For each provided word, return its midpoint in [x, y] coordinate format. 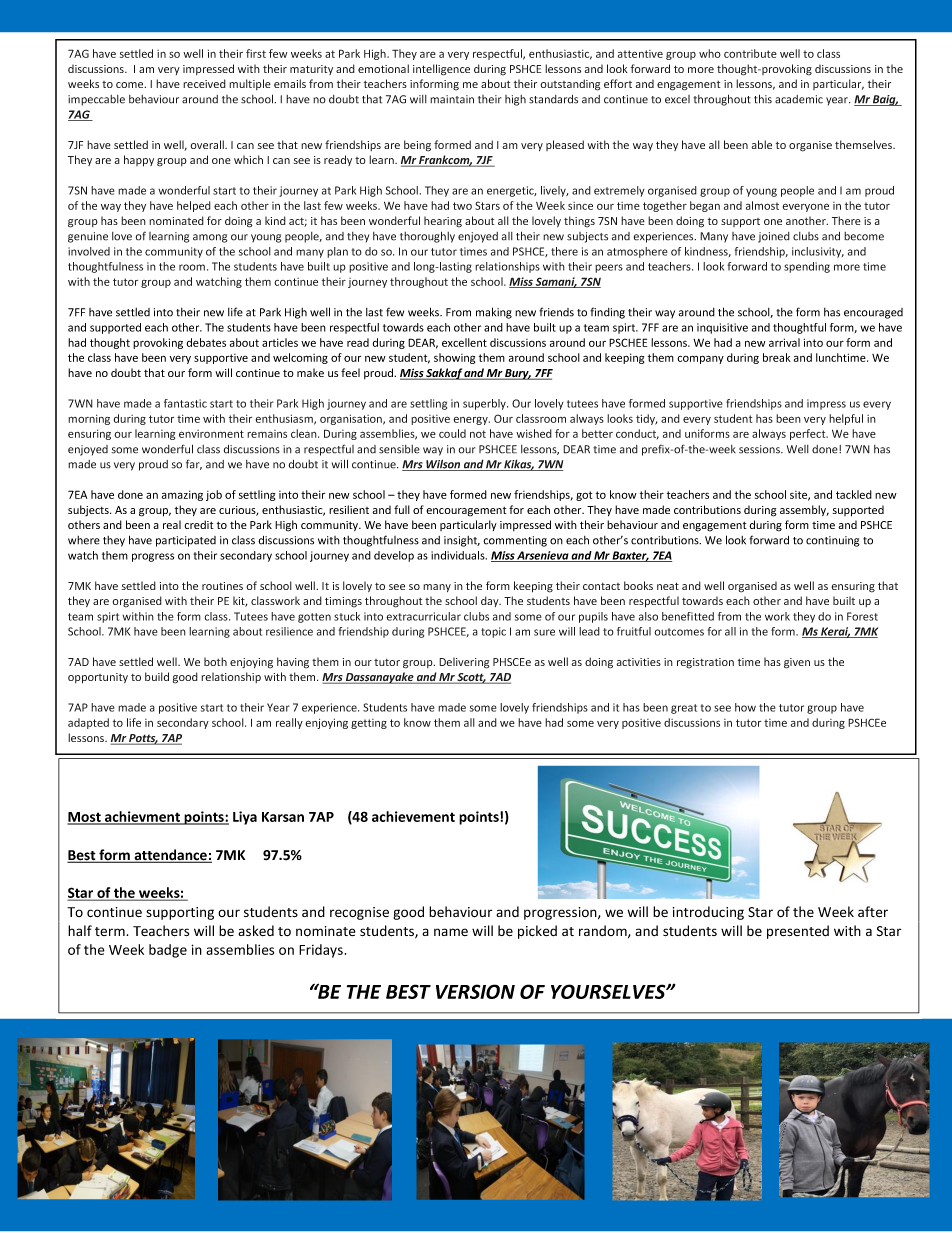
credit [199, 524]
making [494, 313]
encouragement [466, 512]
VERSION [475, 991]
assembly [804, 510]
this [763, 99]
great [684, 709]
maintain [452, 99]
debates [206, 342]
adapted [88, 723]
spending [807, 267]
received [204, 83]
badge [168, 951]
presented [798, 932]
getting [369, 724]
